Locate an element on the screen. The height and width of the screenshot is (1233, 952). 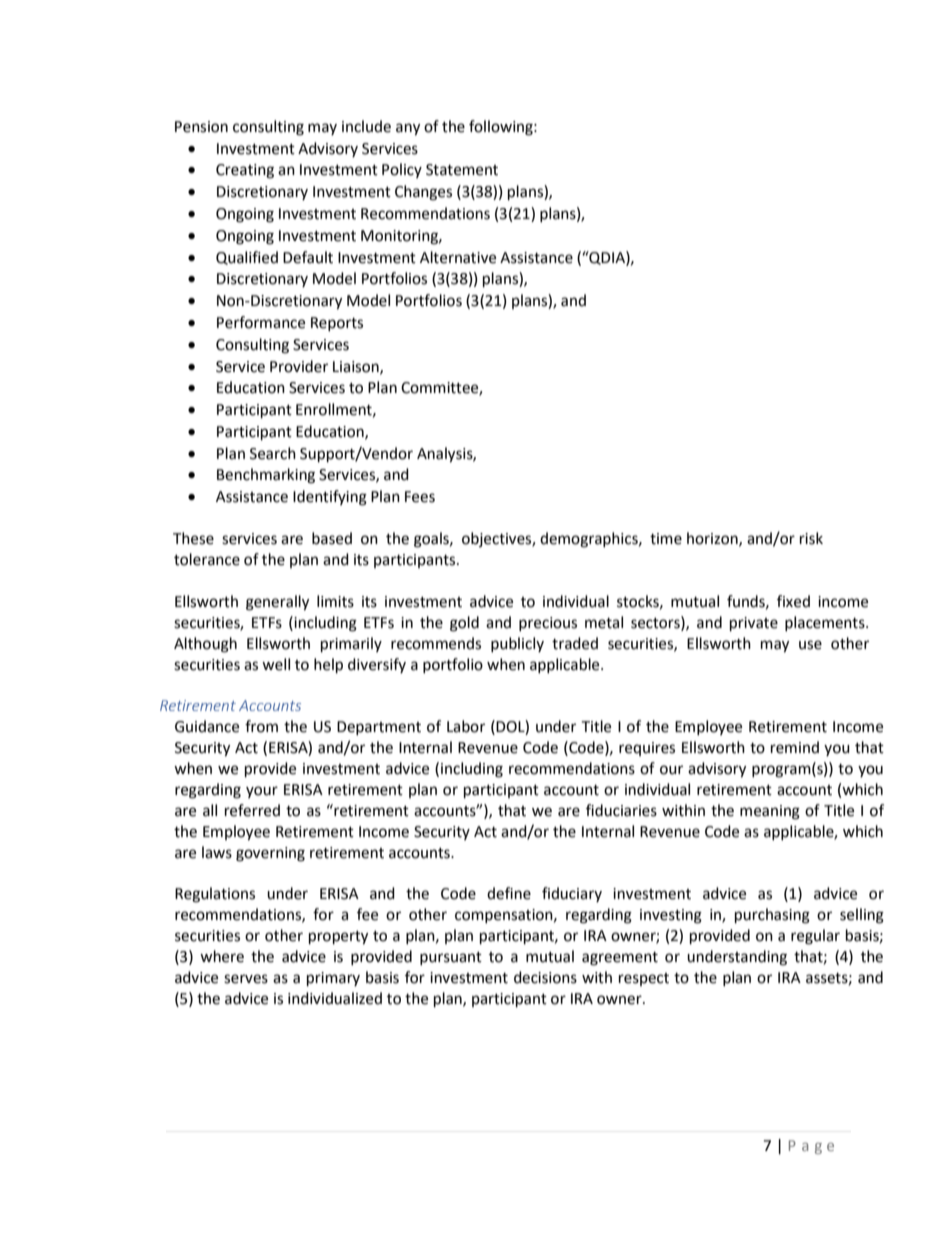
Liaison is located at coordinates (357, 367).
